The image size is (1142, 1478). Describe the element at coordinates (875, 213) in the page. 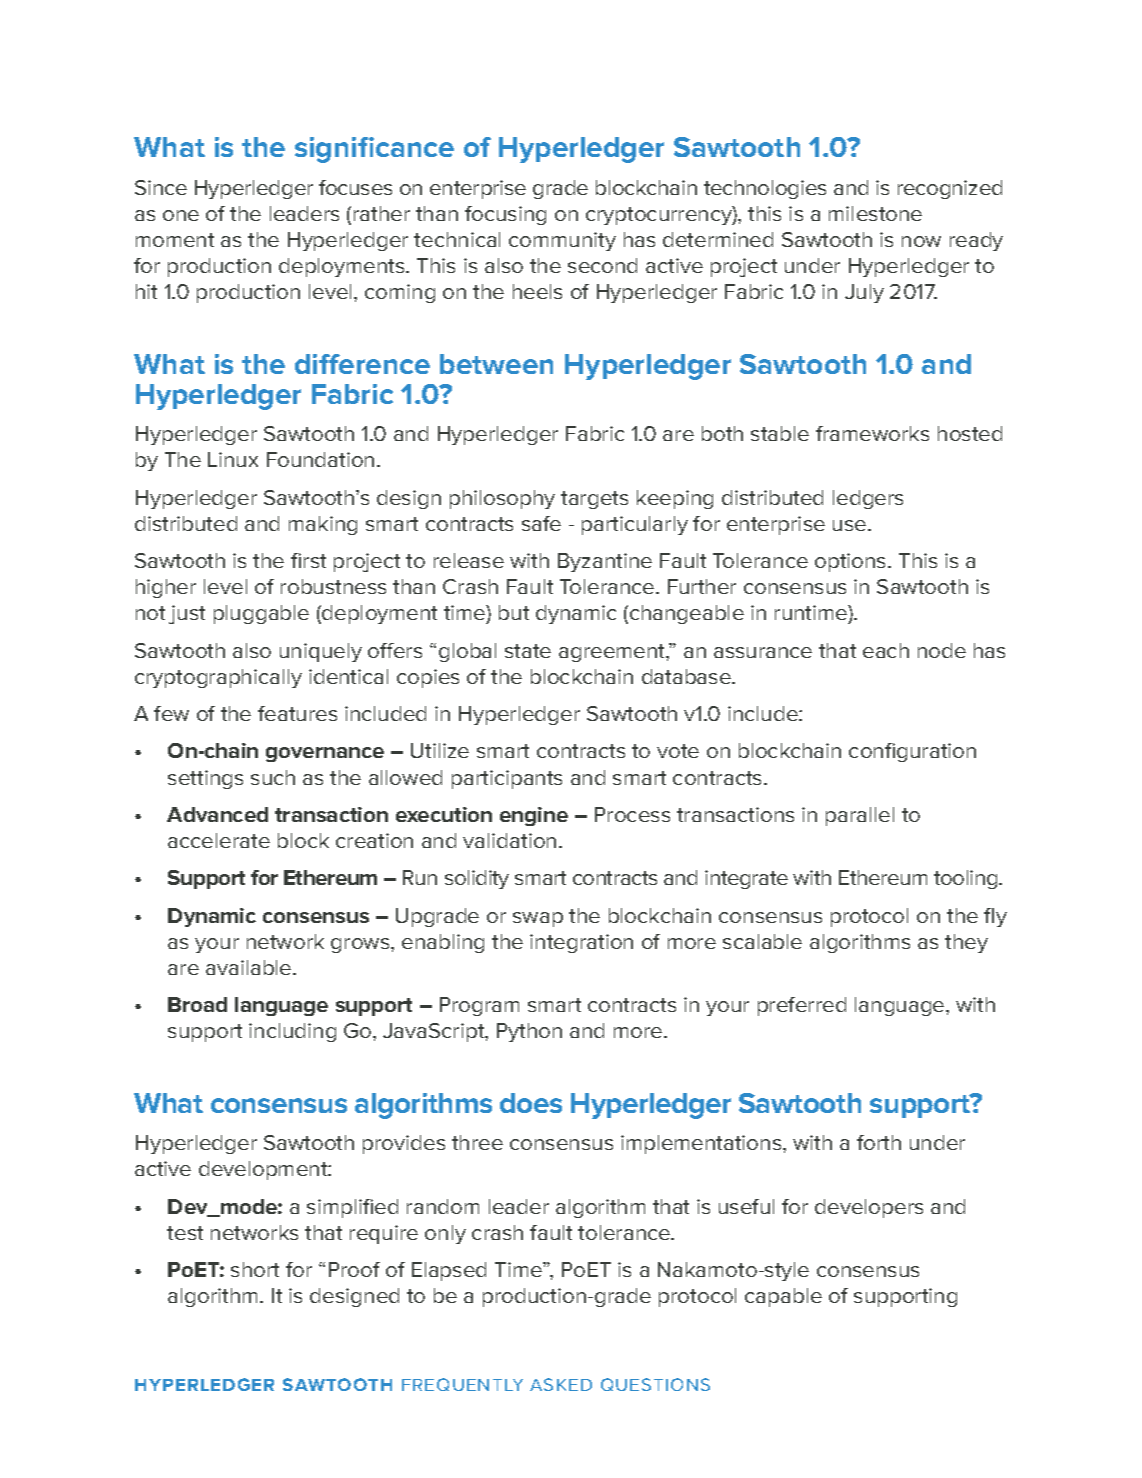

I see `milestone` at that location.
